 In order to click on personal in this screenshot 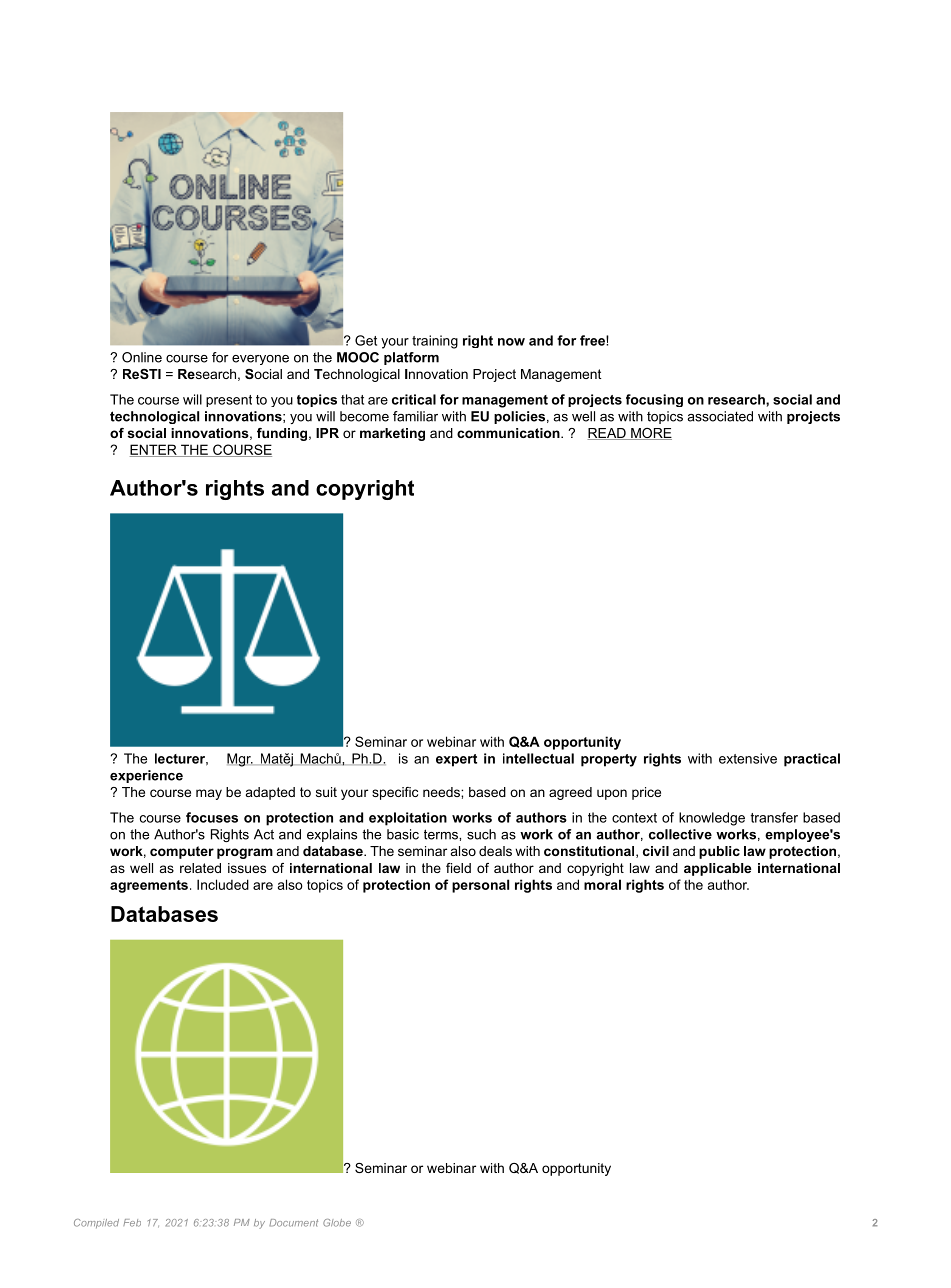, I will do `click(480, 886)`.
